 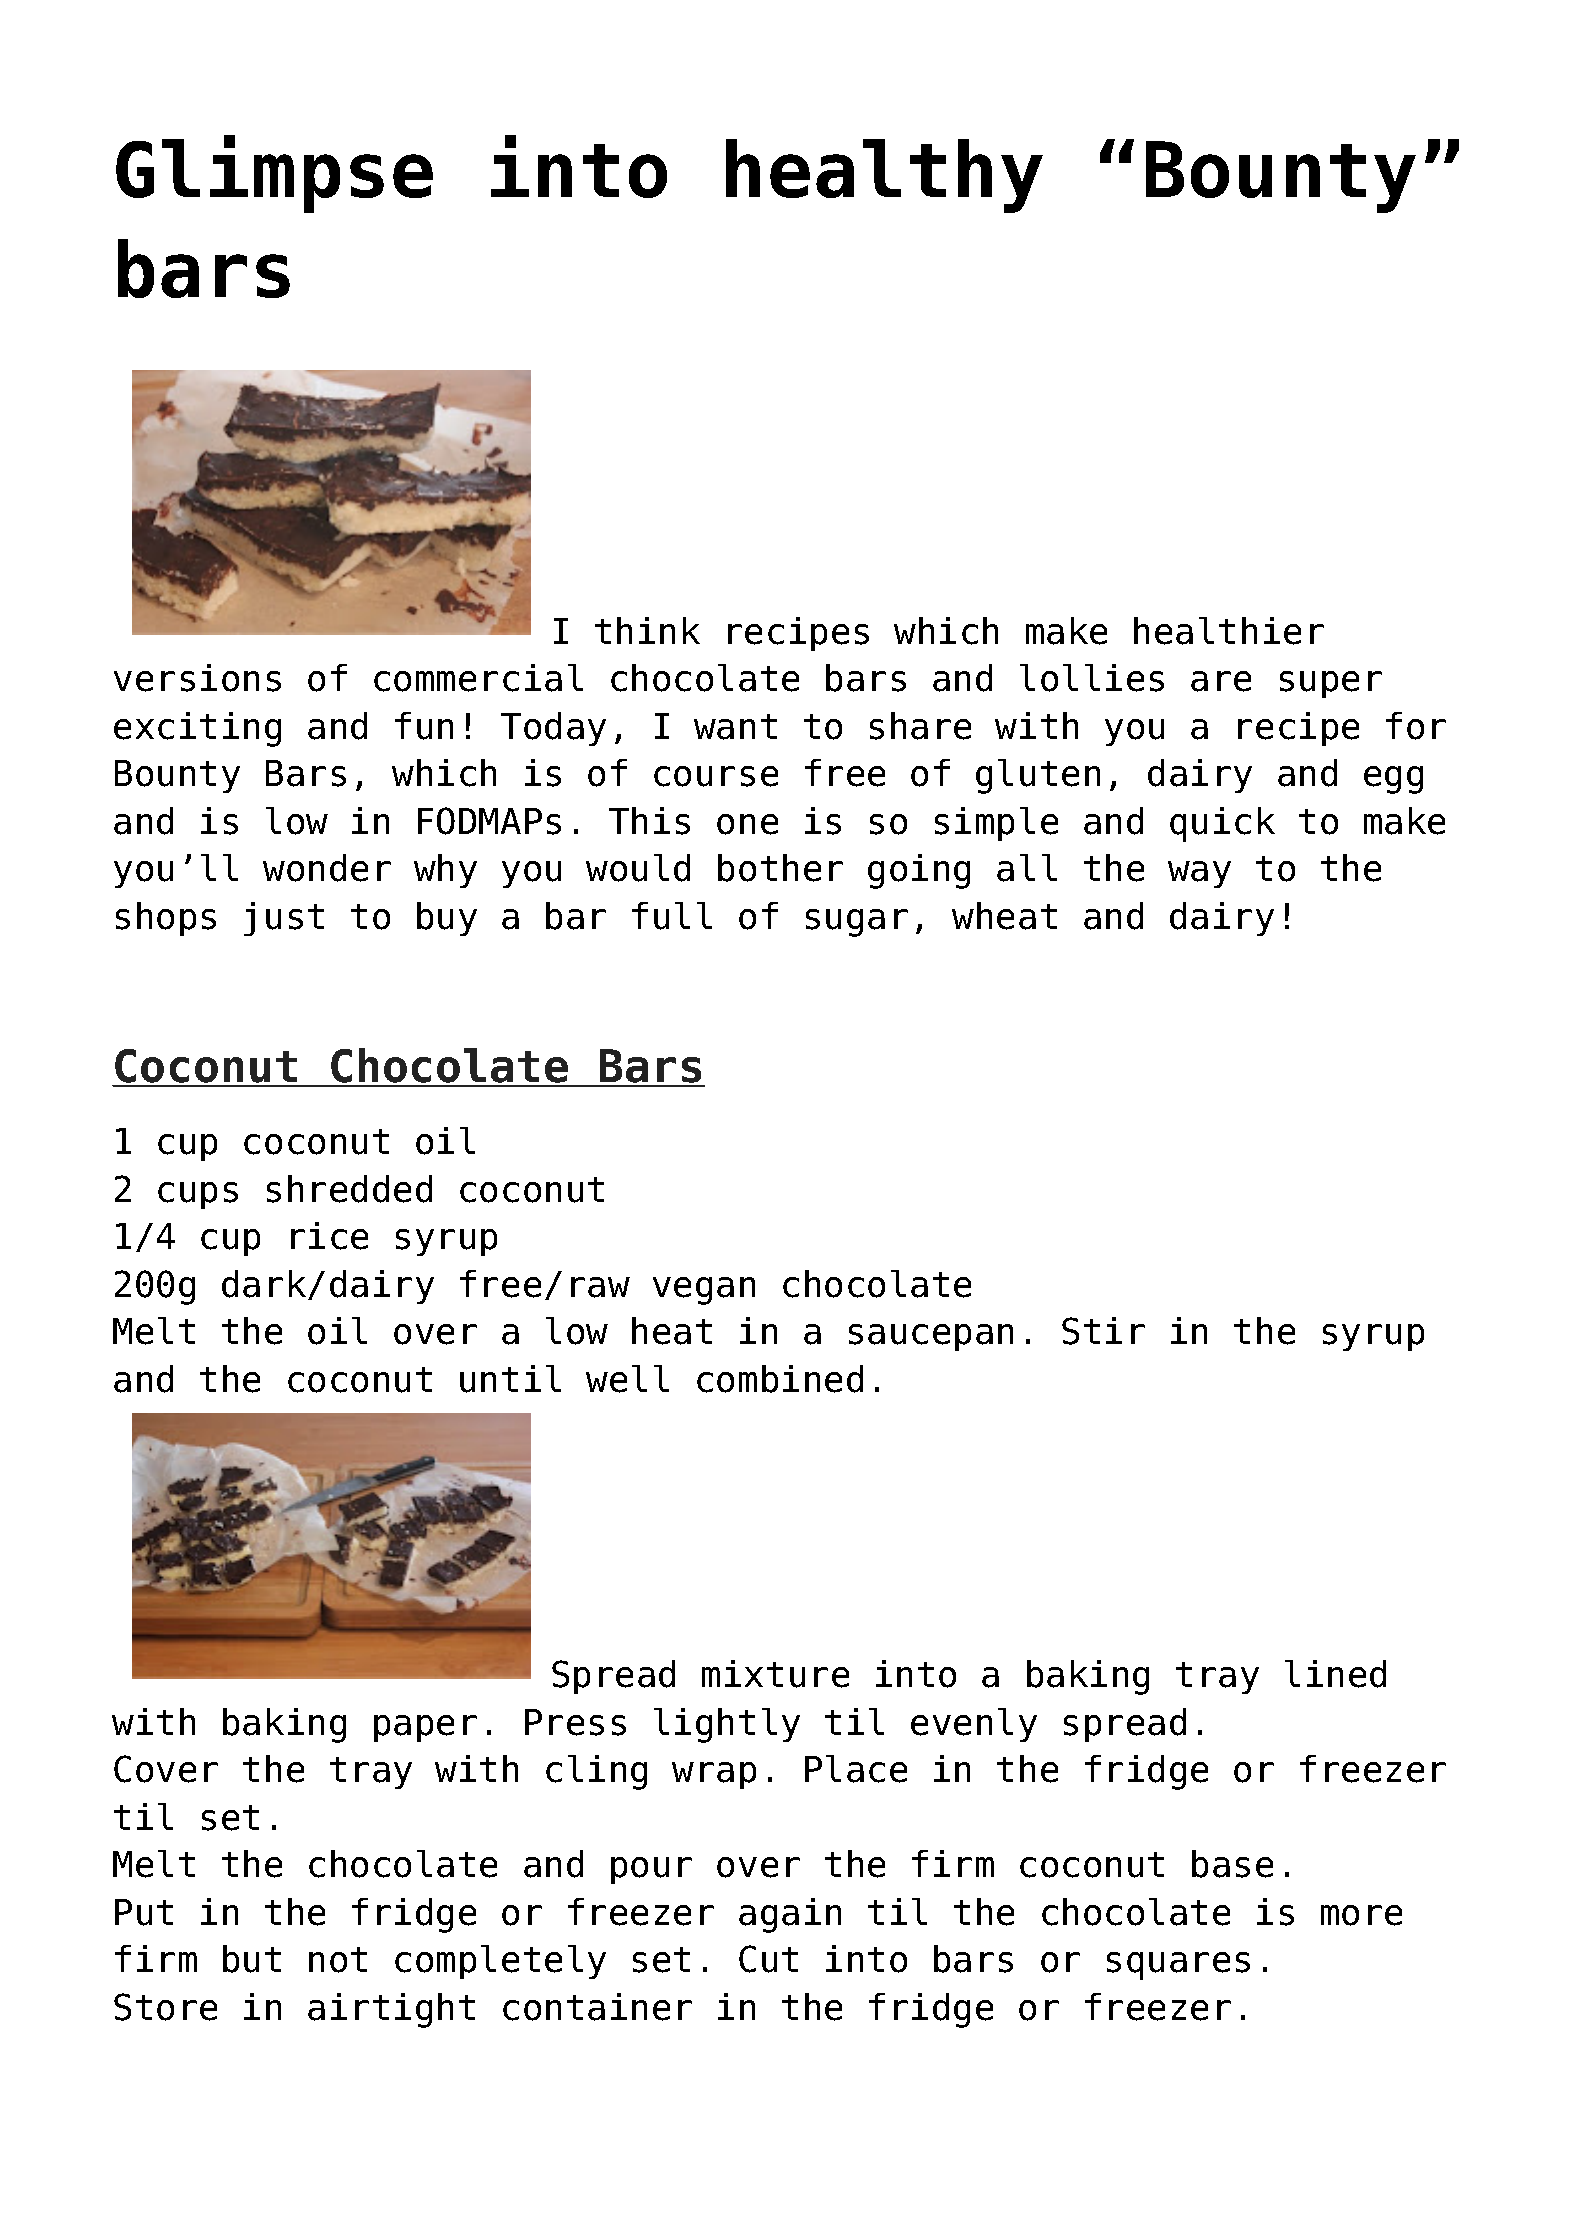 I want to click on shredded, so click(x=349, y=1189).
